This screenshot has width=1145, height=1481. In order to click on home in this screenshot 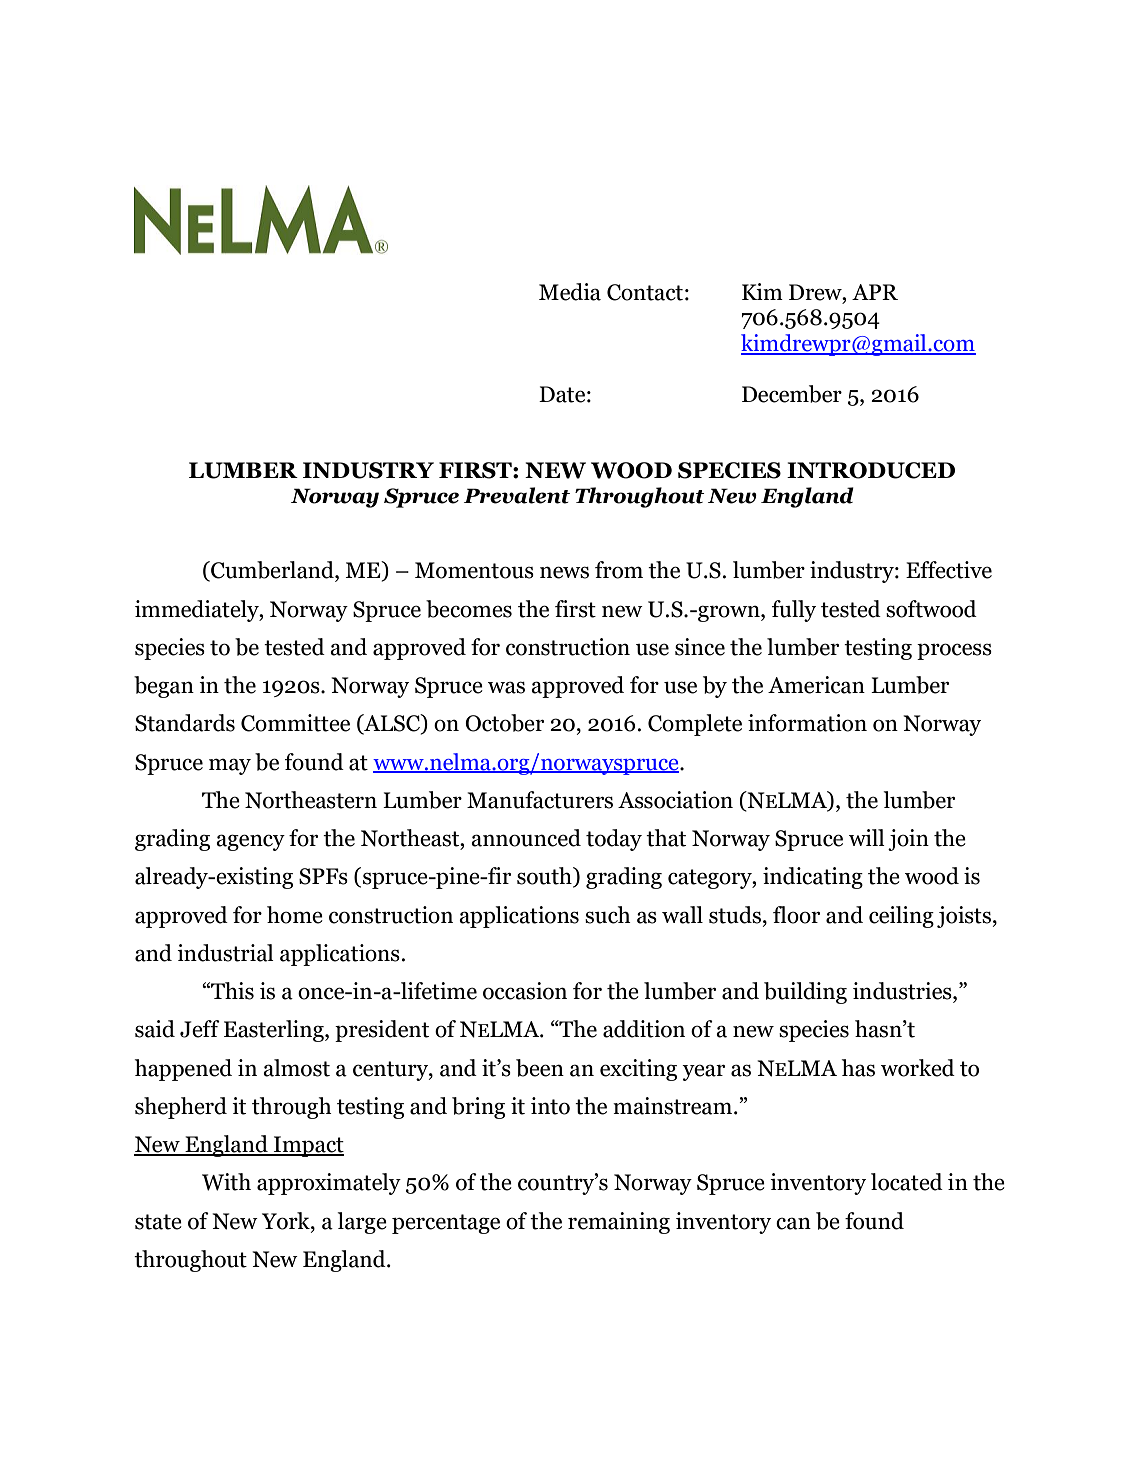, I will do `click(295, 915)`.
